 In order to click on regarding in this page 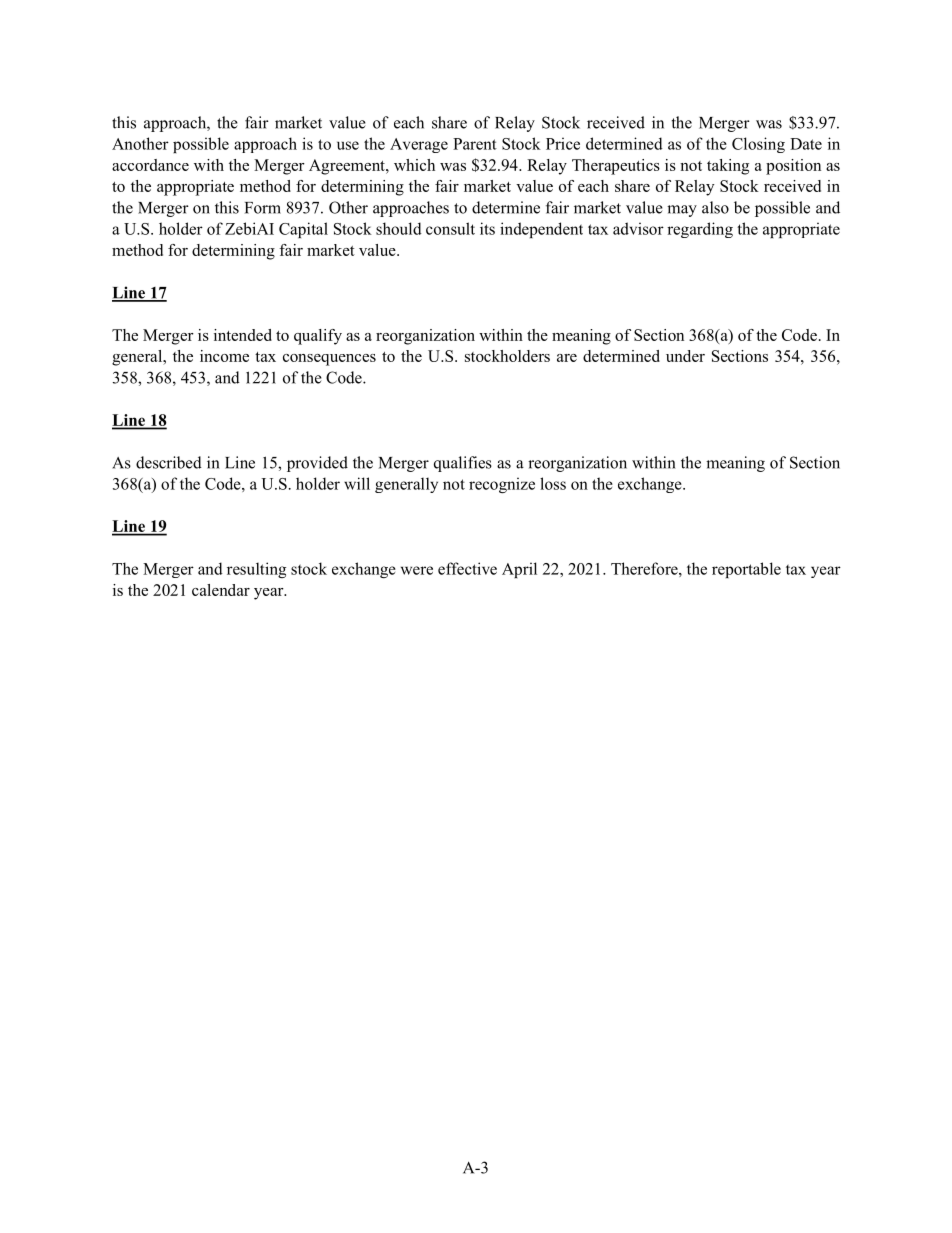, I will do `click(700, 230)`.
